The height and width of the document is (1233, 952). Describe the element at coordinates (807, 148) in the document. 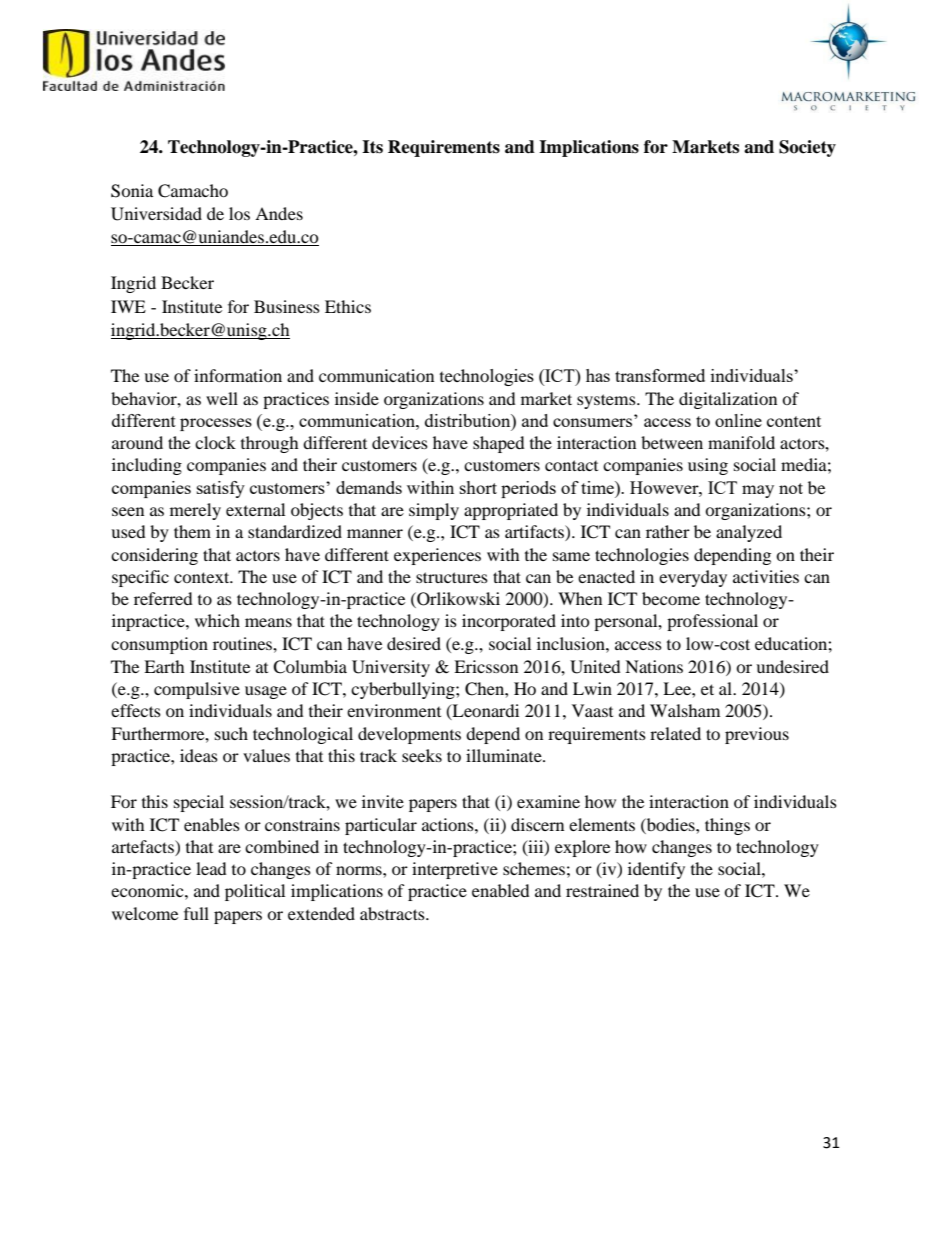

I see `Society` at that location.
